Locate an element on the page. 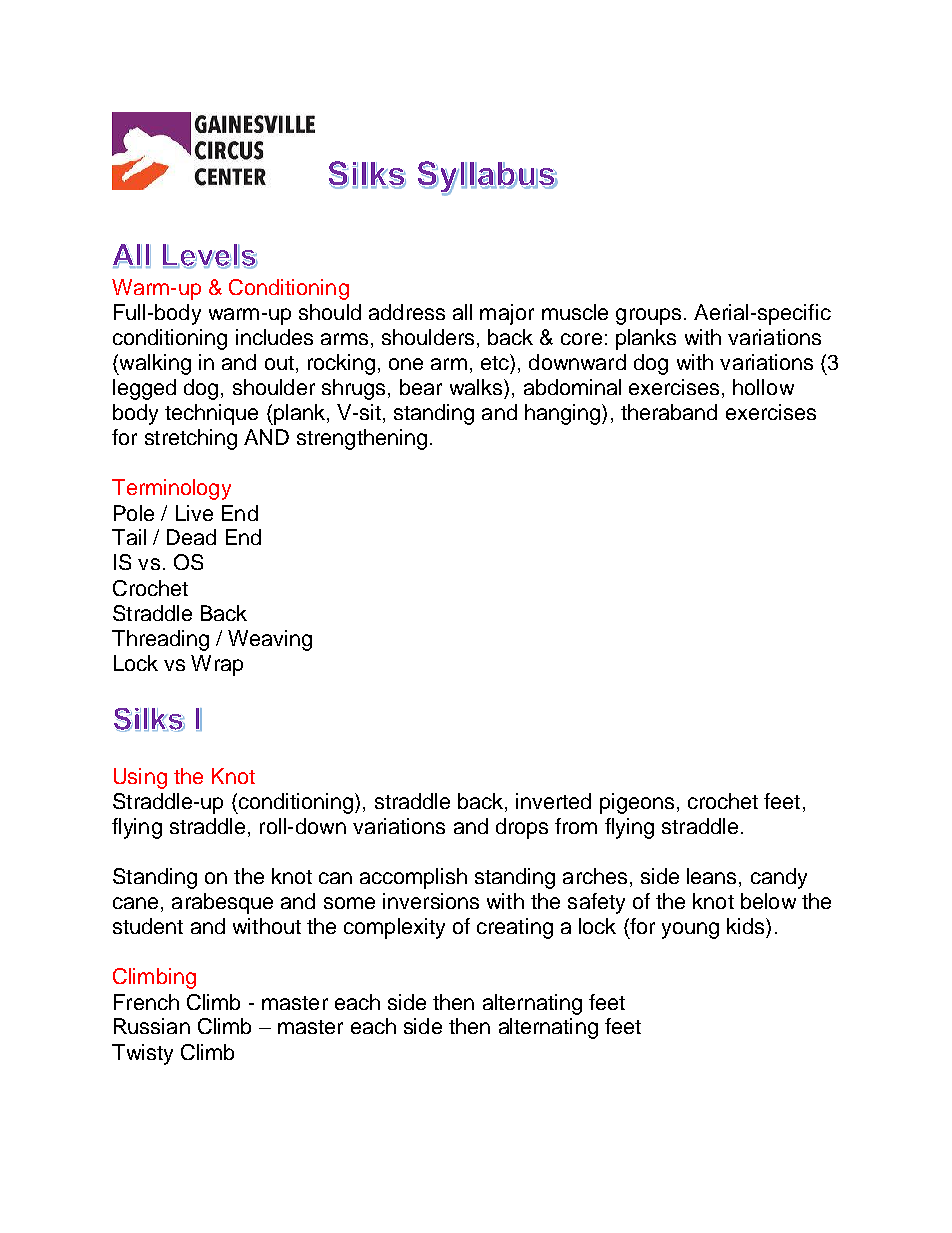 The height and width of the image is (1233, 952). inverted is located at coordinates (553, 801).
